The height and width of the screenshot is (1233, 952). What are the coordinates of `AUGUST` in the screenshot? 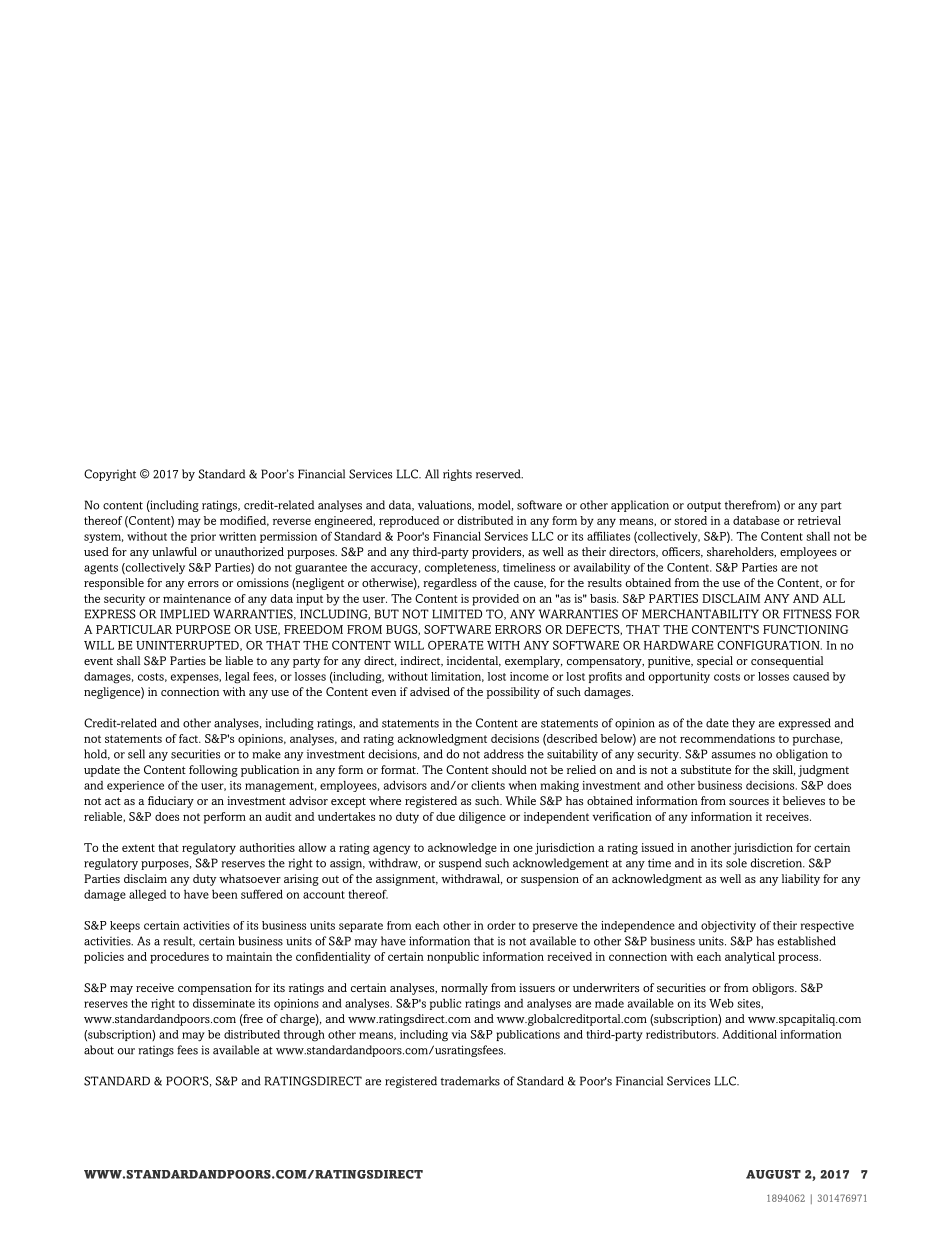 It's located at (773, 1174).
